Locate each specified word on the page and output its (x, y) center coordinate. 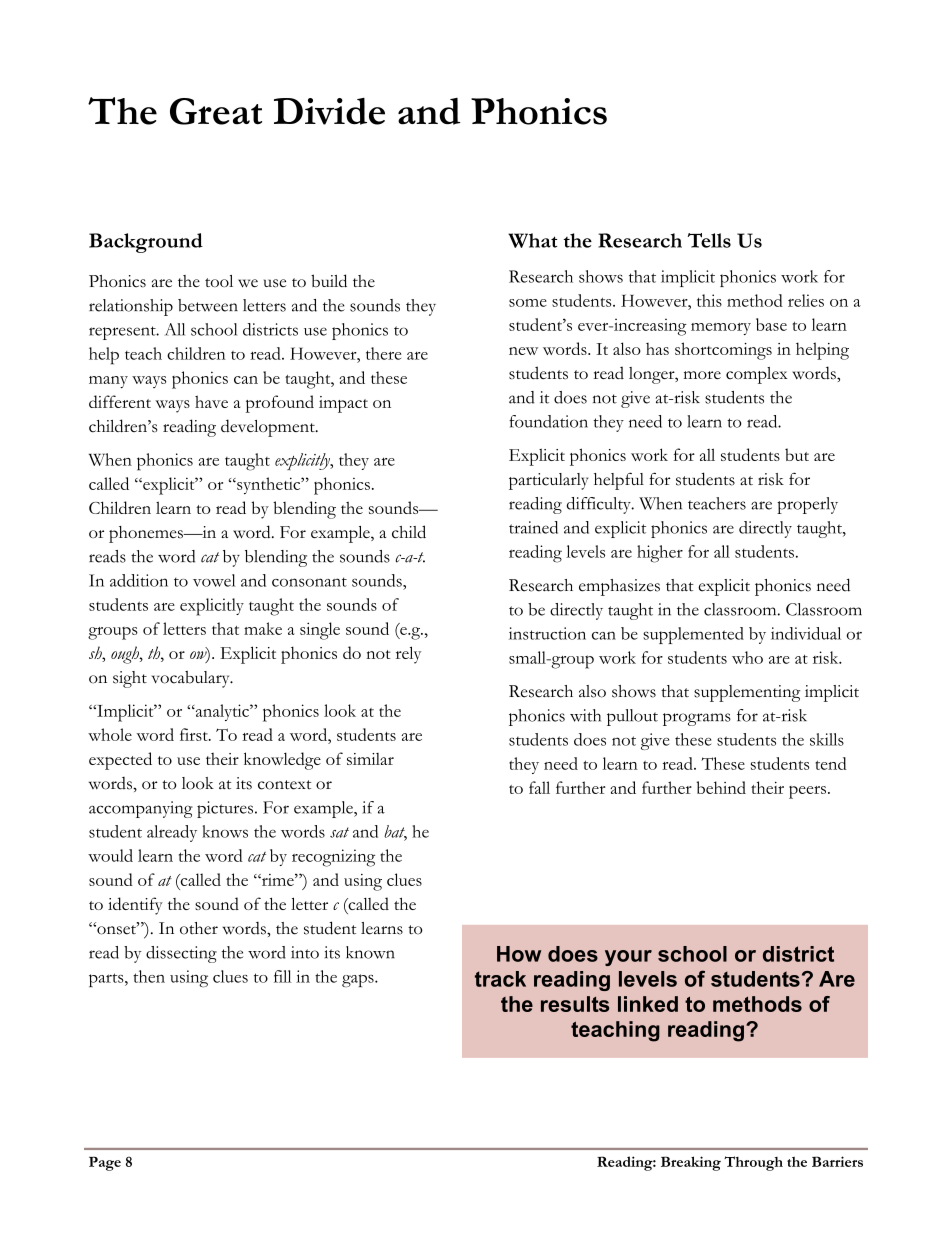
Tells (709, 240)
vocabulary (191, 679)
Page (105, 1163)
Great (216, 111)
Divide (329, 111)
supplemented (693, 635)
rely (408, 655)
